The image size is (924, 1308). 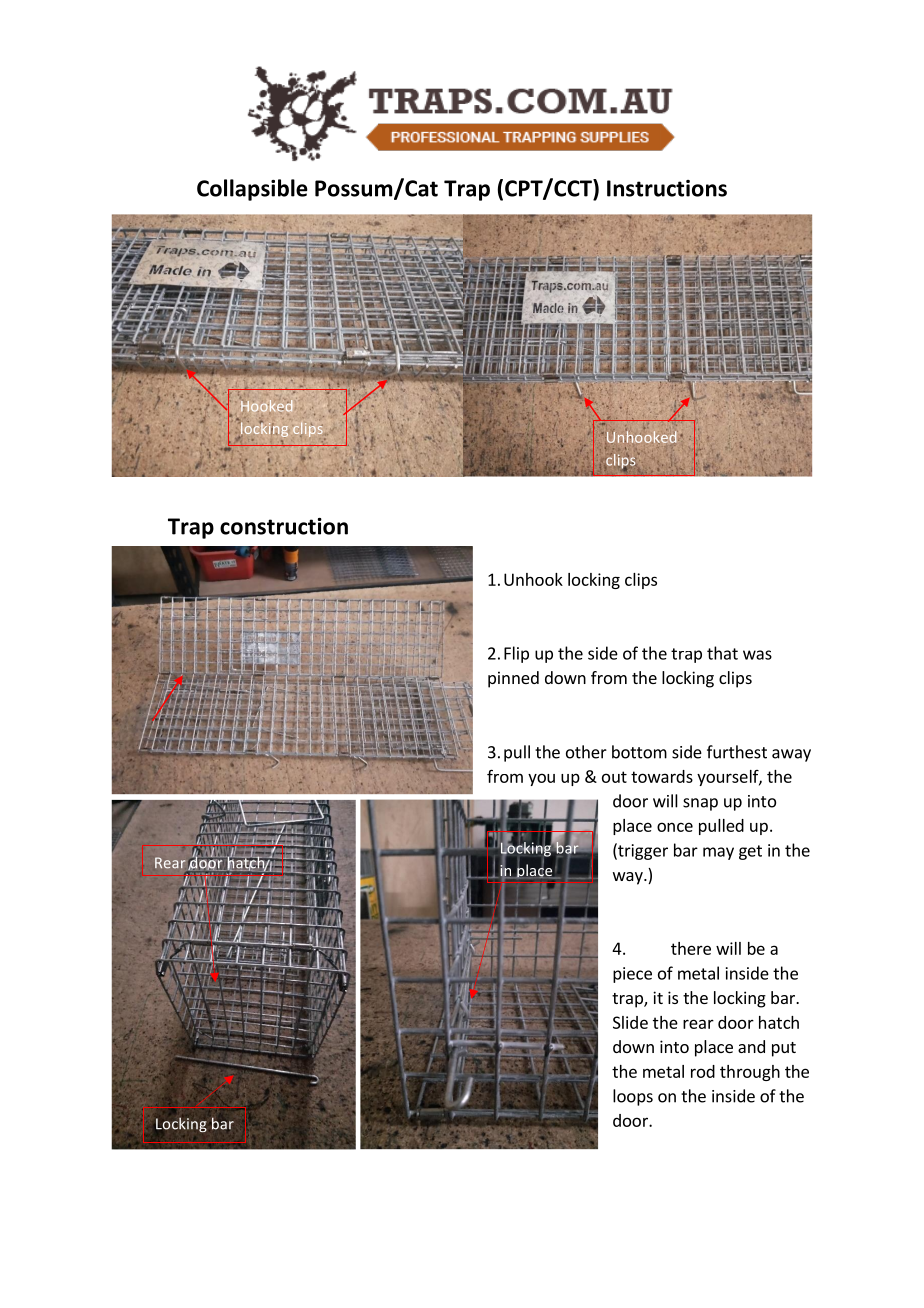 What do you see at coordinates (284, 526) in the screenshot?
I see `construction` at bounding box center [284, 526].
